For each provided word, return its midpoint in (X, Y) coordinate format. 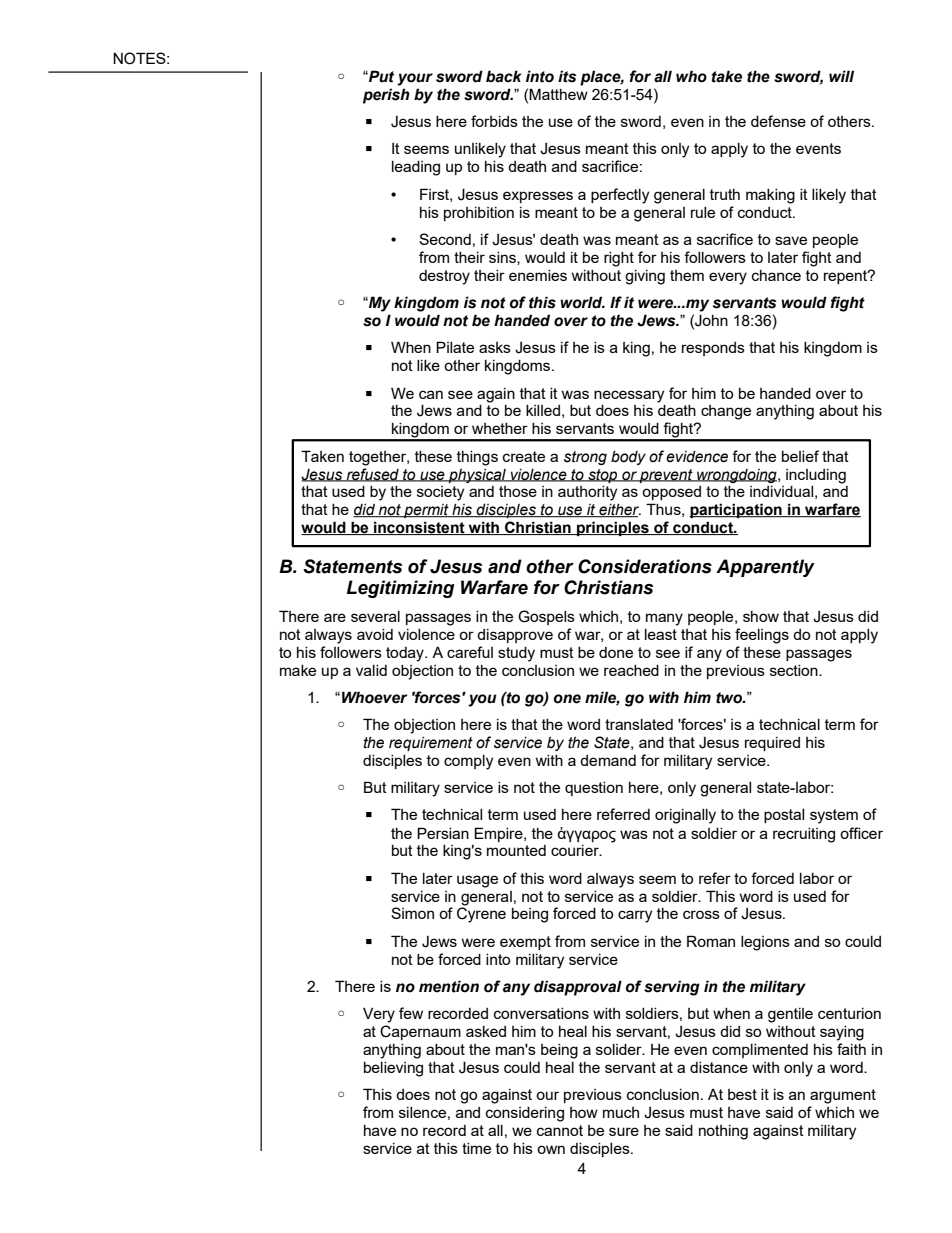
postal (784, 816)
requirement (431, 744)
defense (778, 121)
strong (585, 458)
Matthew (558, 94)
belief (800, 456)
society (440, 493)
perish (386, 96)
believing (393, 1069)
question (594, 789)
